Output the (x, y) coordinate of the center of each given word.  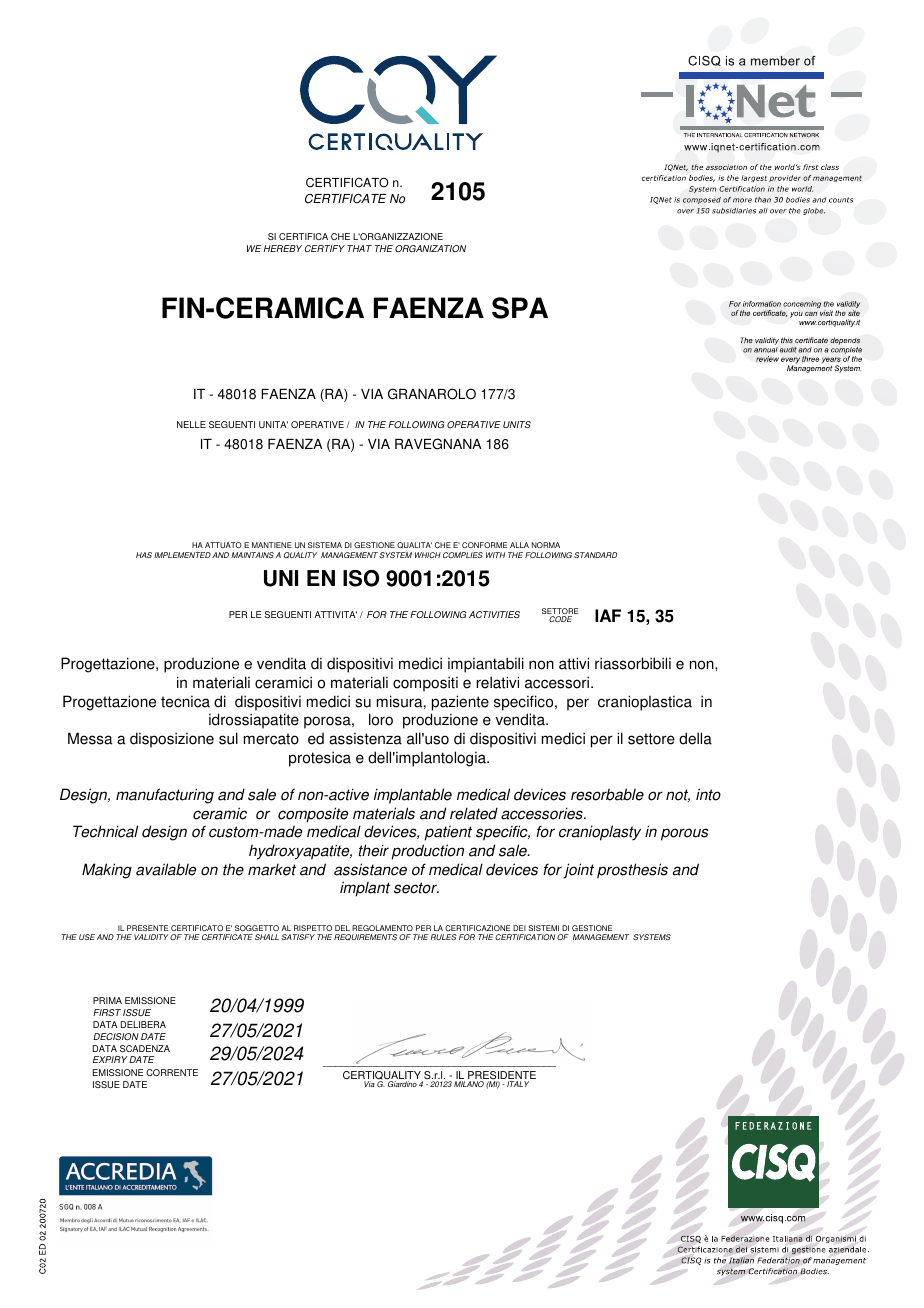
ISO (361, 578)
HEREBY (283, 248)
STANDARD (595, 555)
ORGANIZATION (430, 248)
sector (416, 888)
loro (381, 719)
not (678, 795)
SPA (520, 308)
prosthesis (632, 871)
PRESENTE (147, 930)
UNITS (517, 424)
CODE (560, 619)
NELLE (191, 424)
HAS (144, 555)
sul (228, 738)
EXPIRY (110, 1059)
